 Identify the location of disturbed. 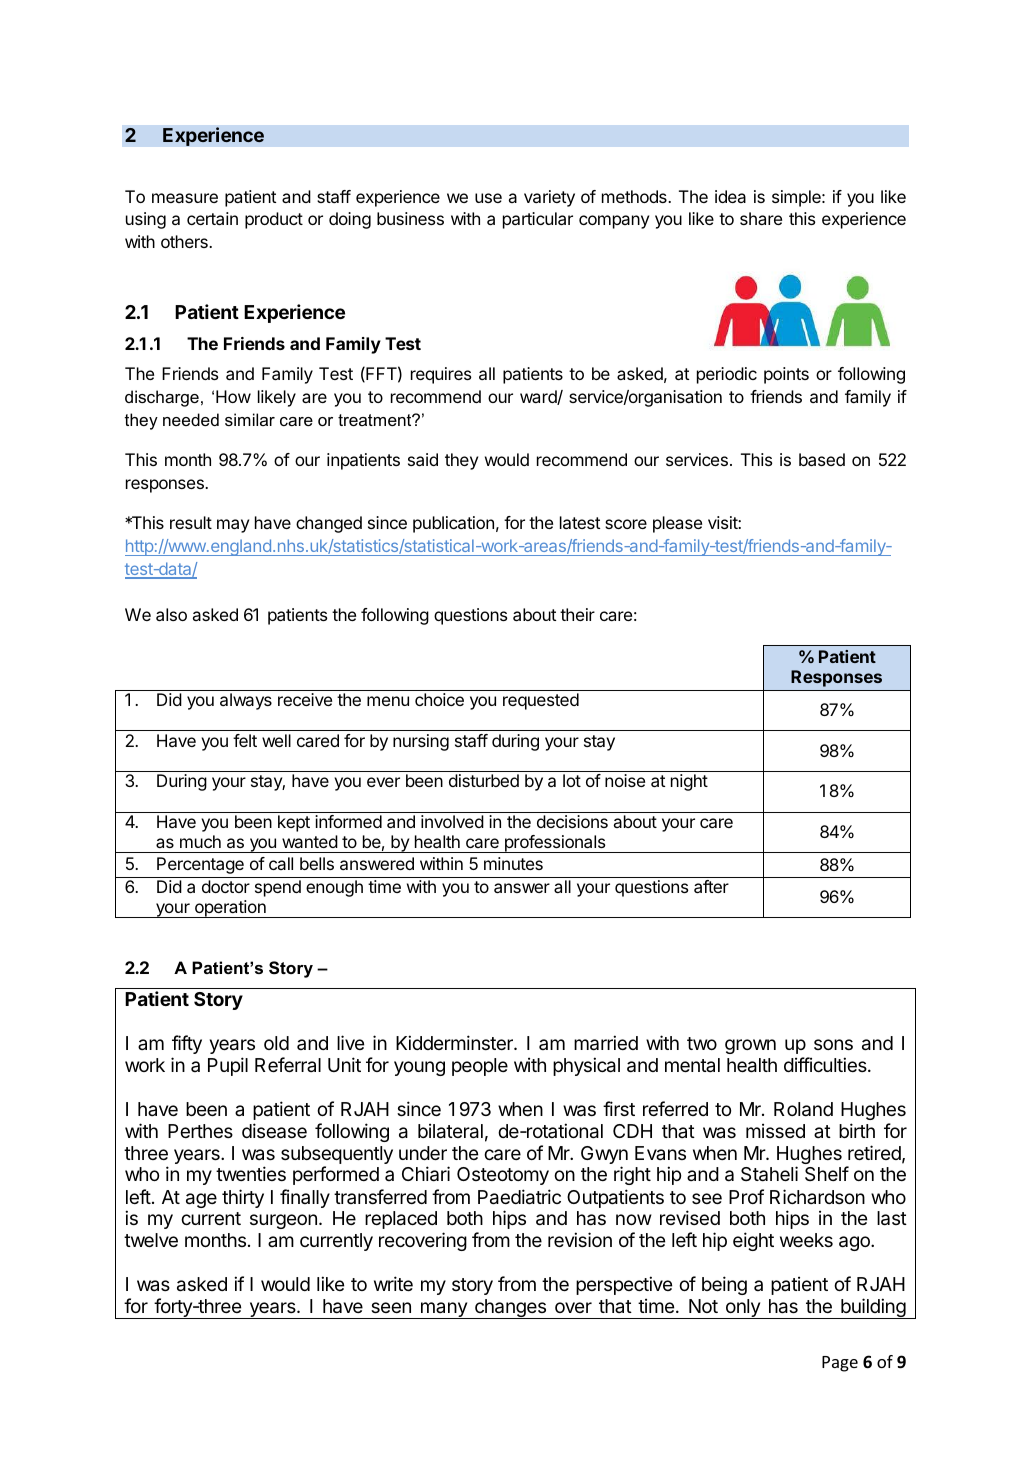
(484, 780).
